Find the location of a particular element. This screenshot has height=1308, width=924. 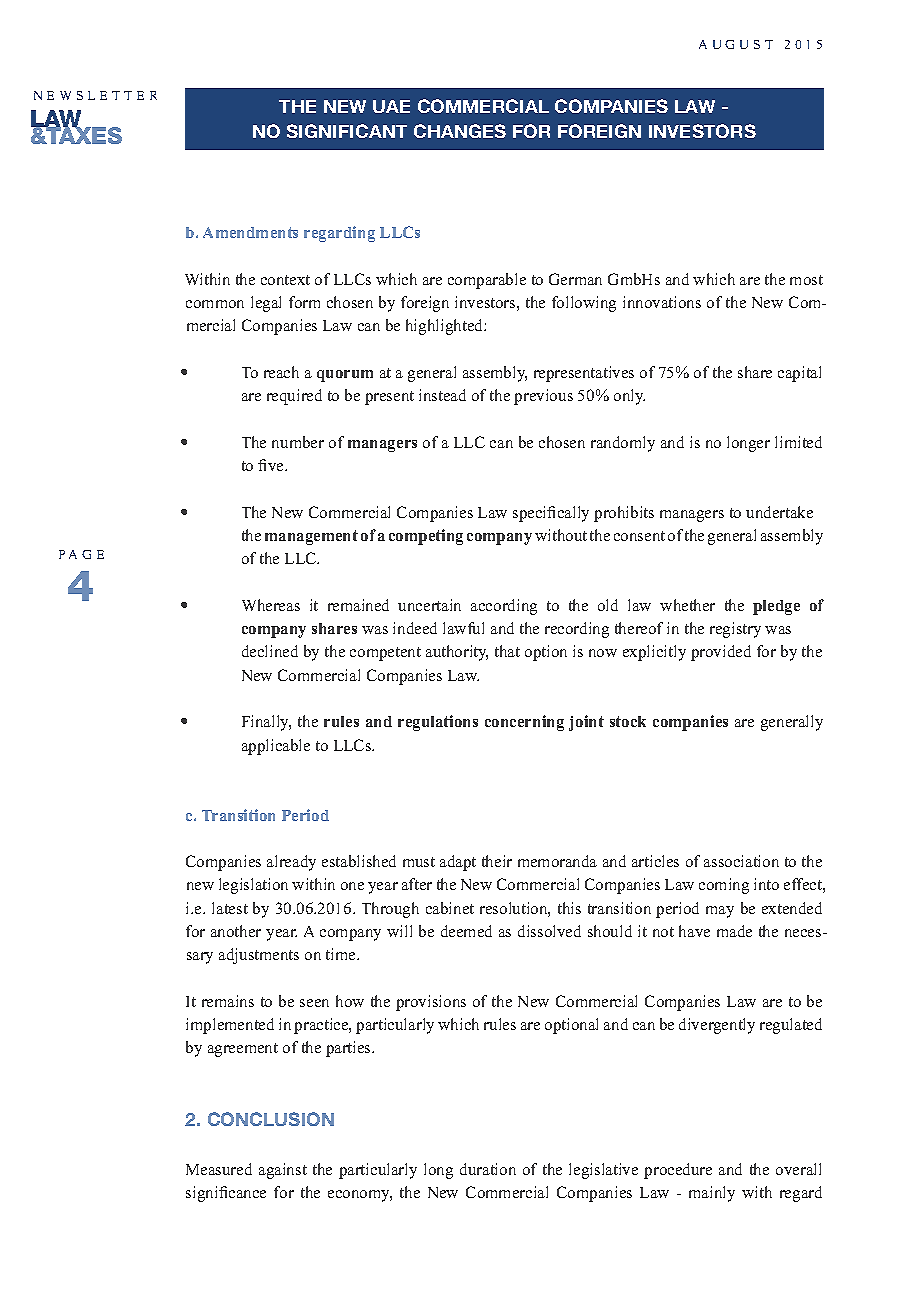

association is located at coordinates (741, 861).
